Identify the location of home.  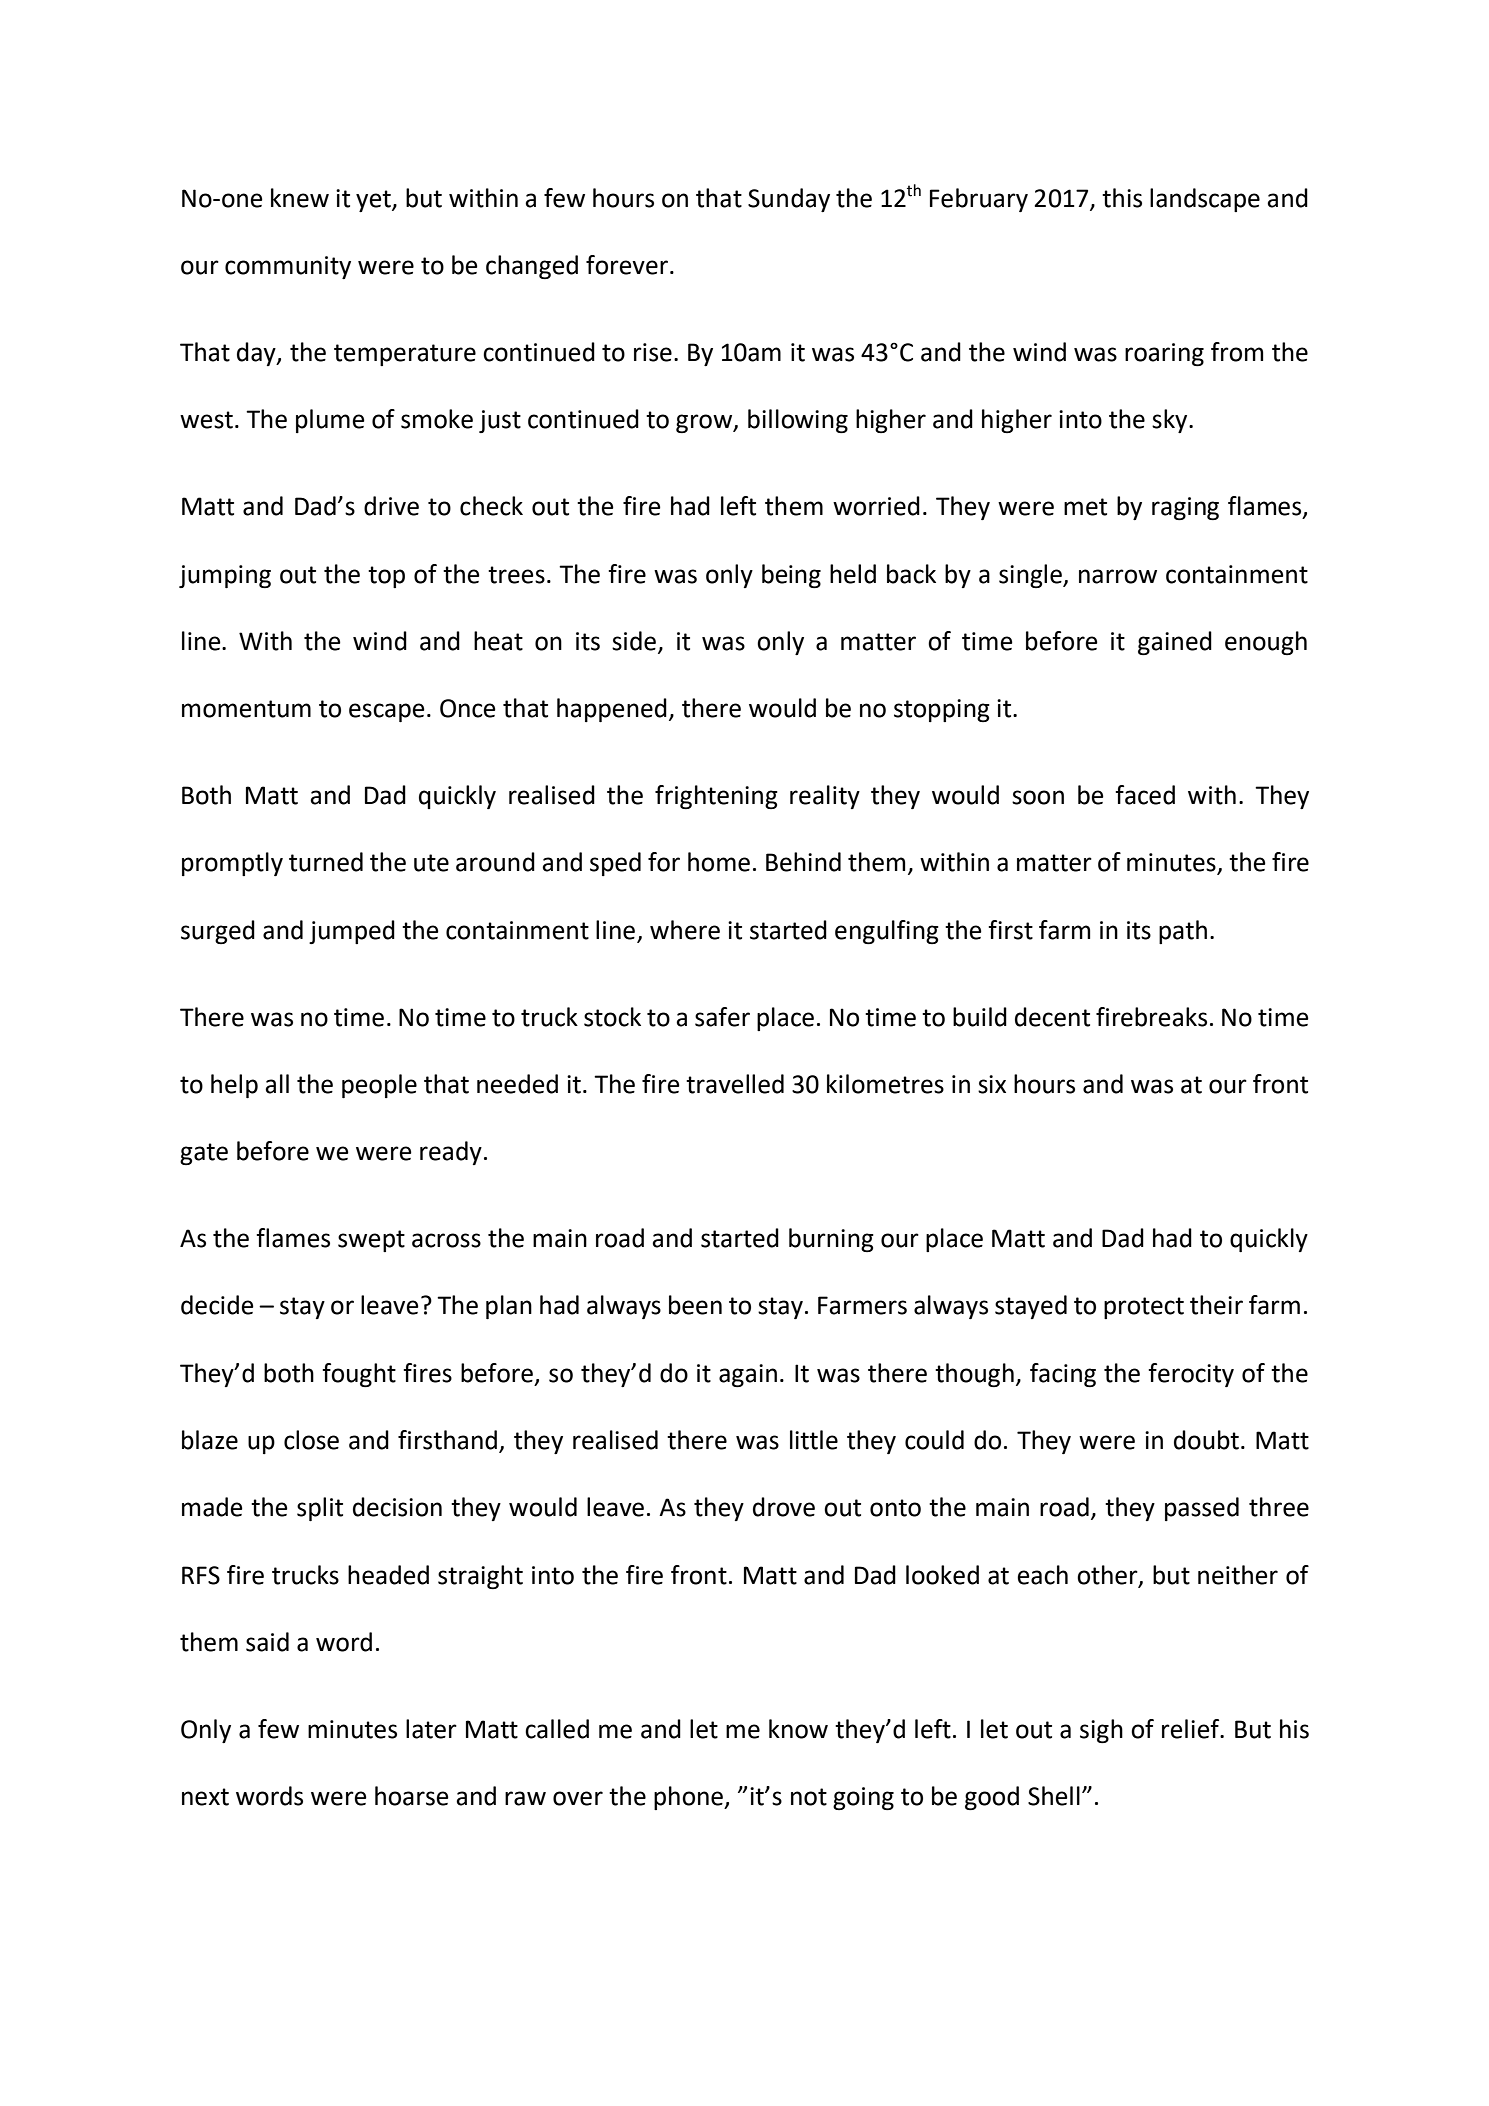
(719, 862).
